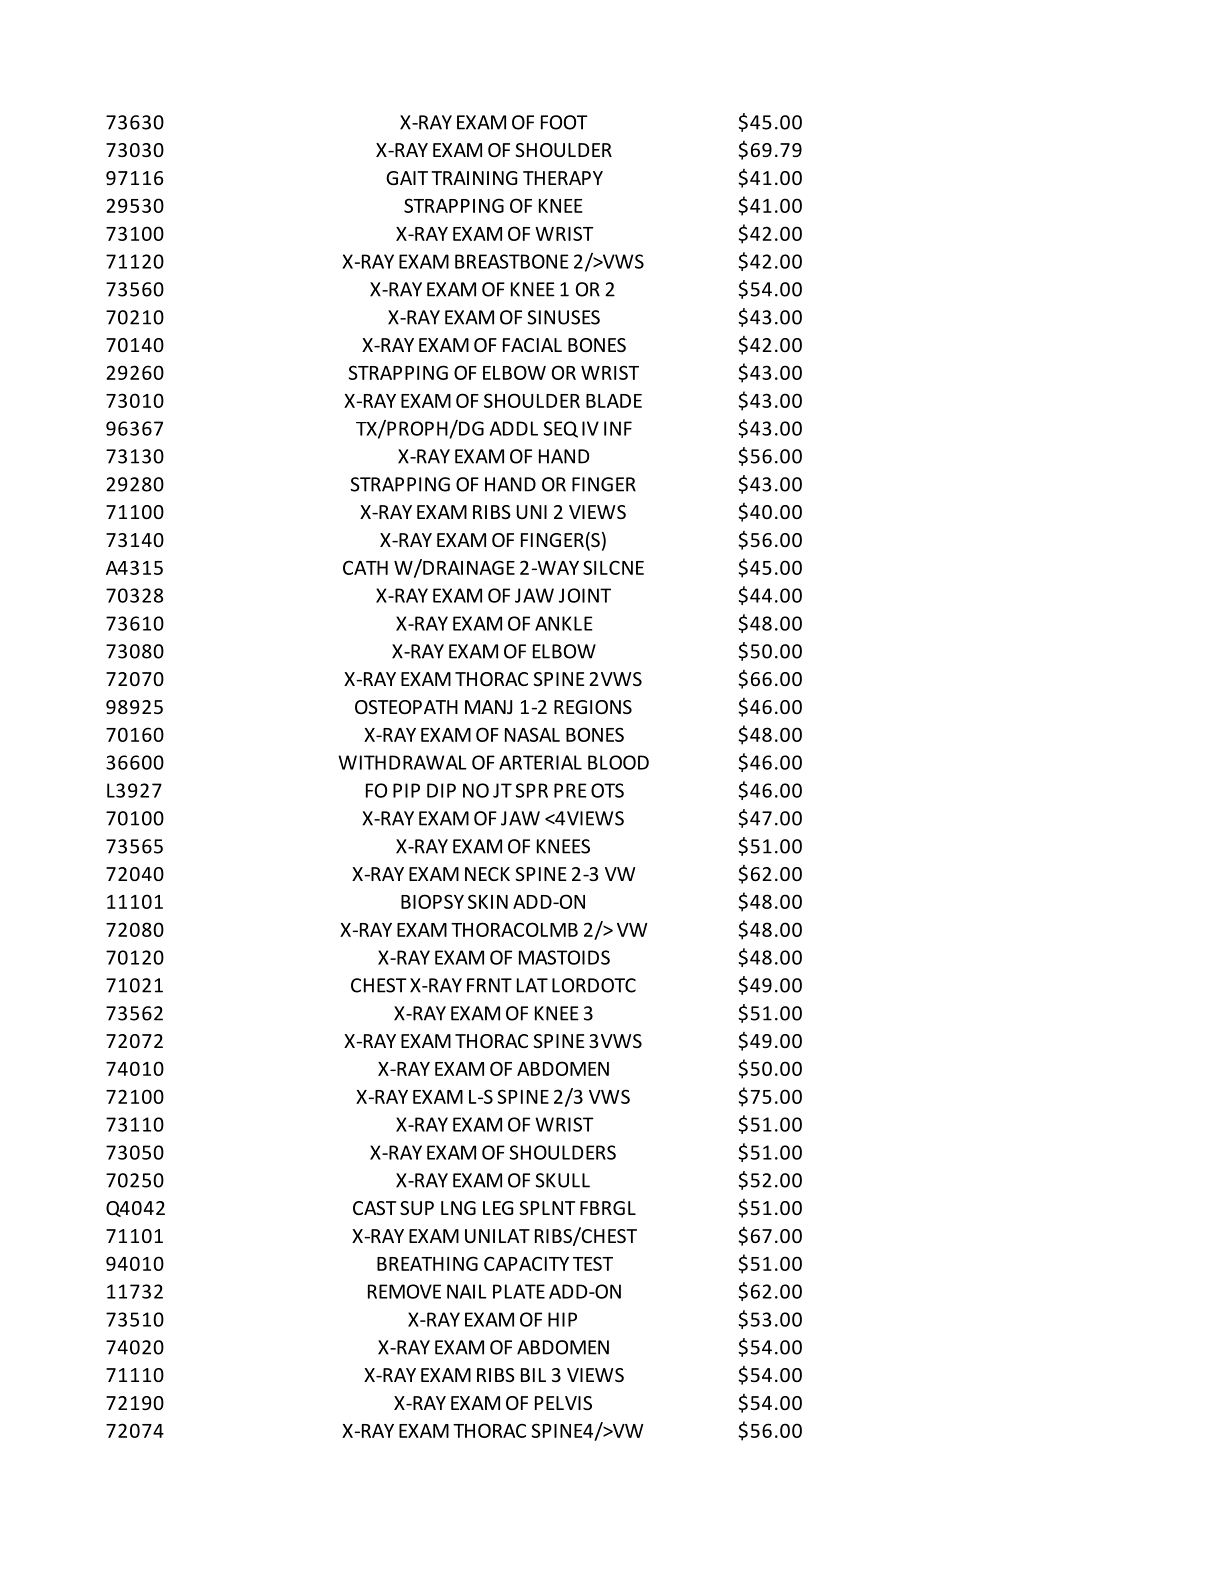 The height and width of the image is (1575, 1217). What do you see at coordinates (474, 178) in the image?
I see `TRAINING` at bounding box center [474, 178].
